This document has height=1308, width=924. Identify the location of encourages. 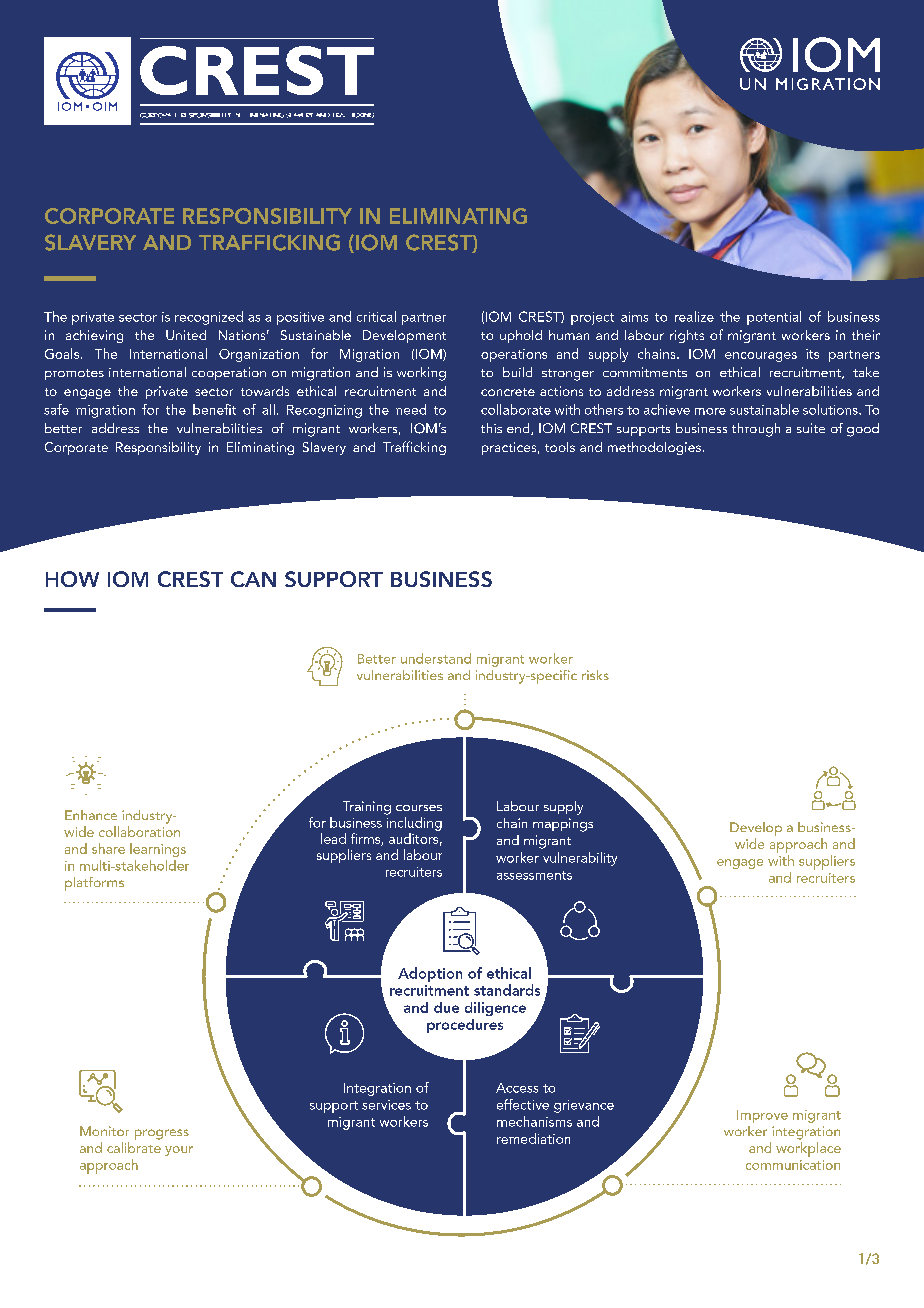
(761, 357).
